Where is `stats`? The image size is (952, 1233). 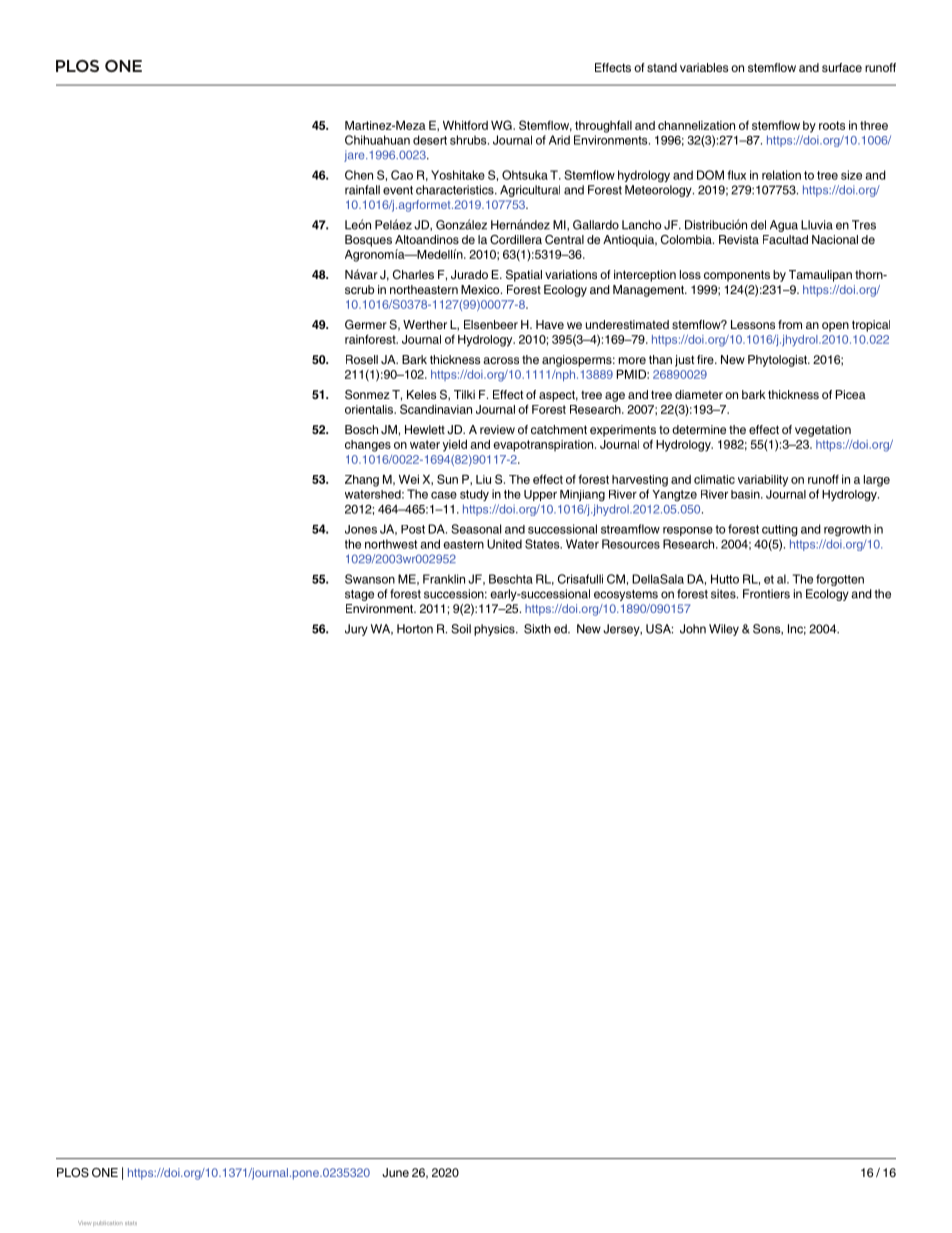
stats is located at coordinates (131, 1223).
